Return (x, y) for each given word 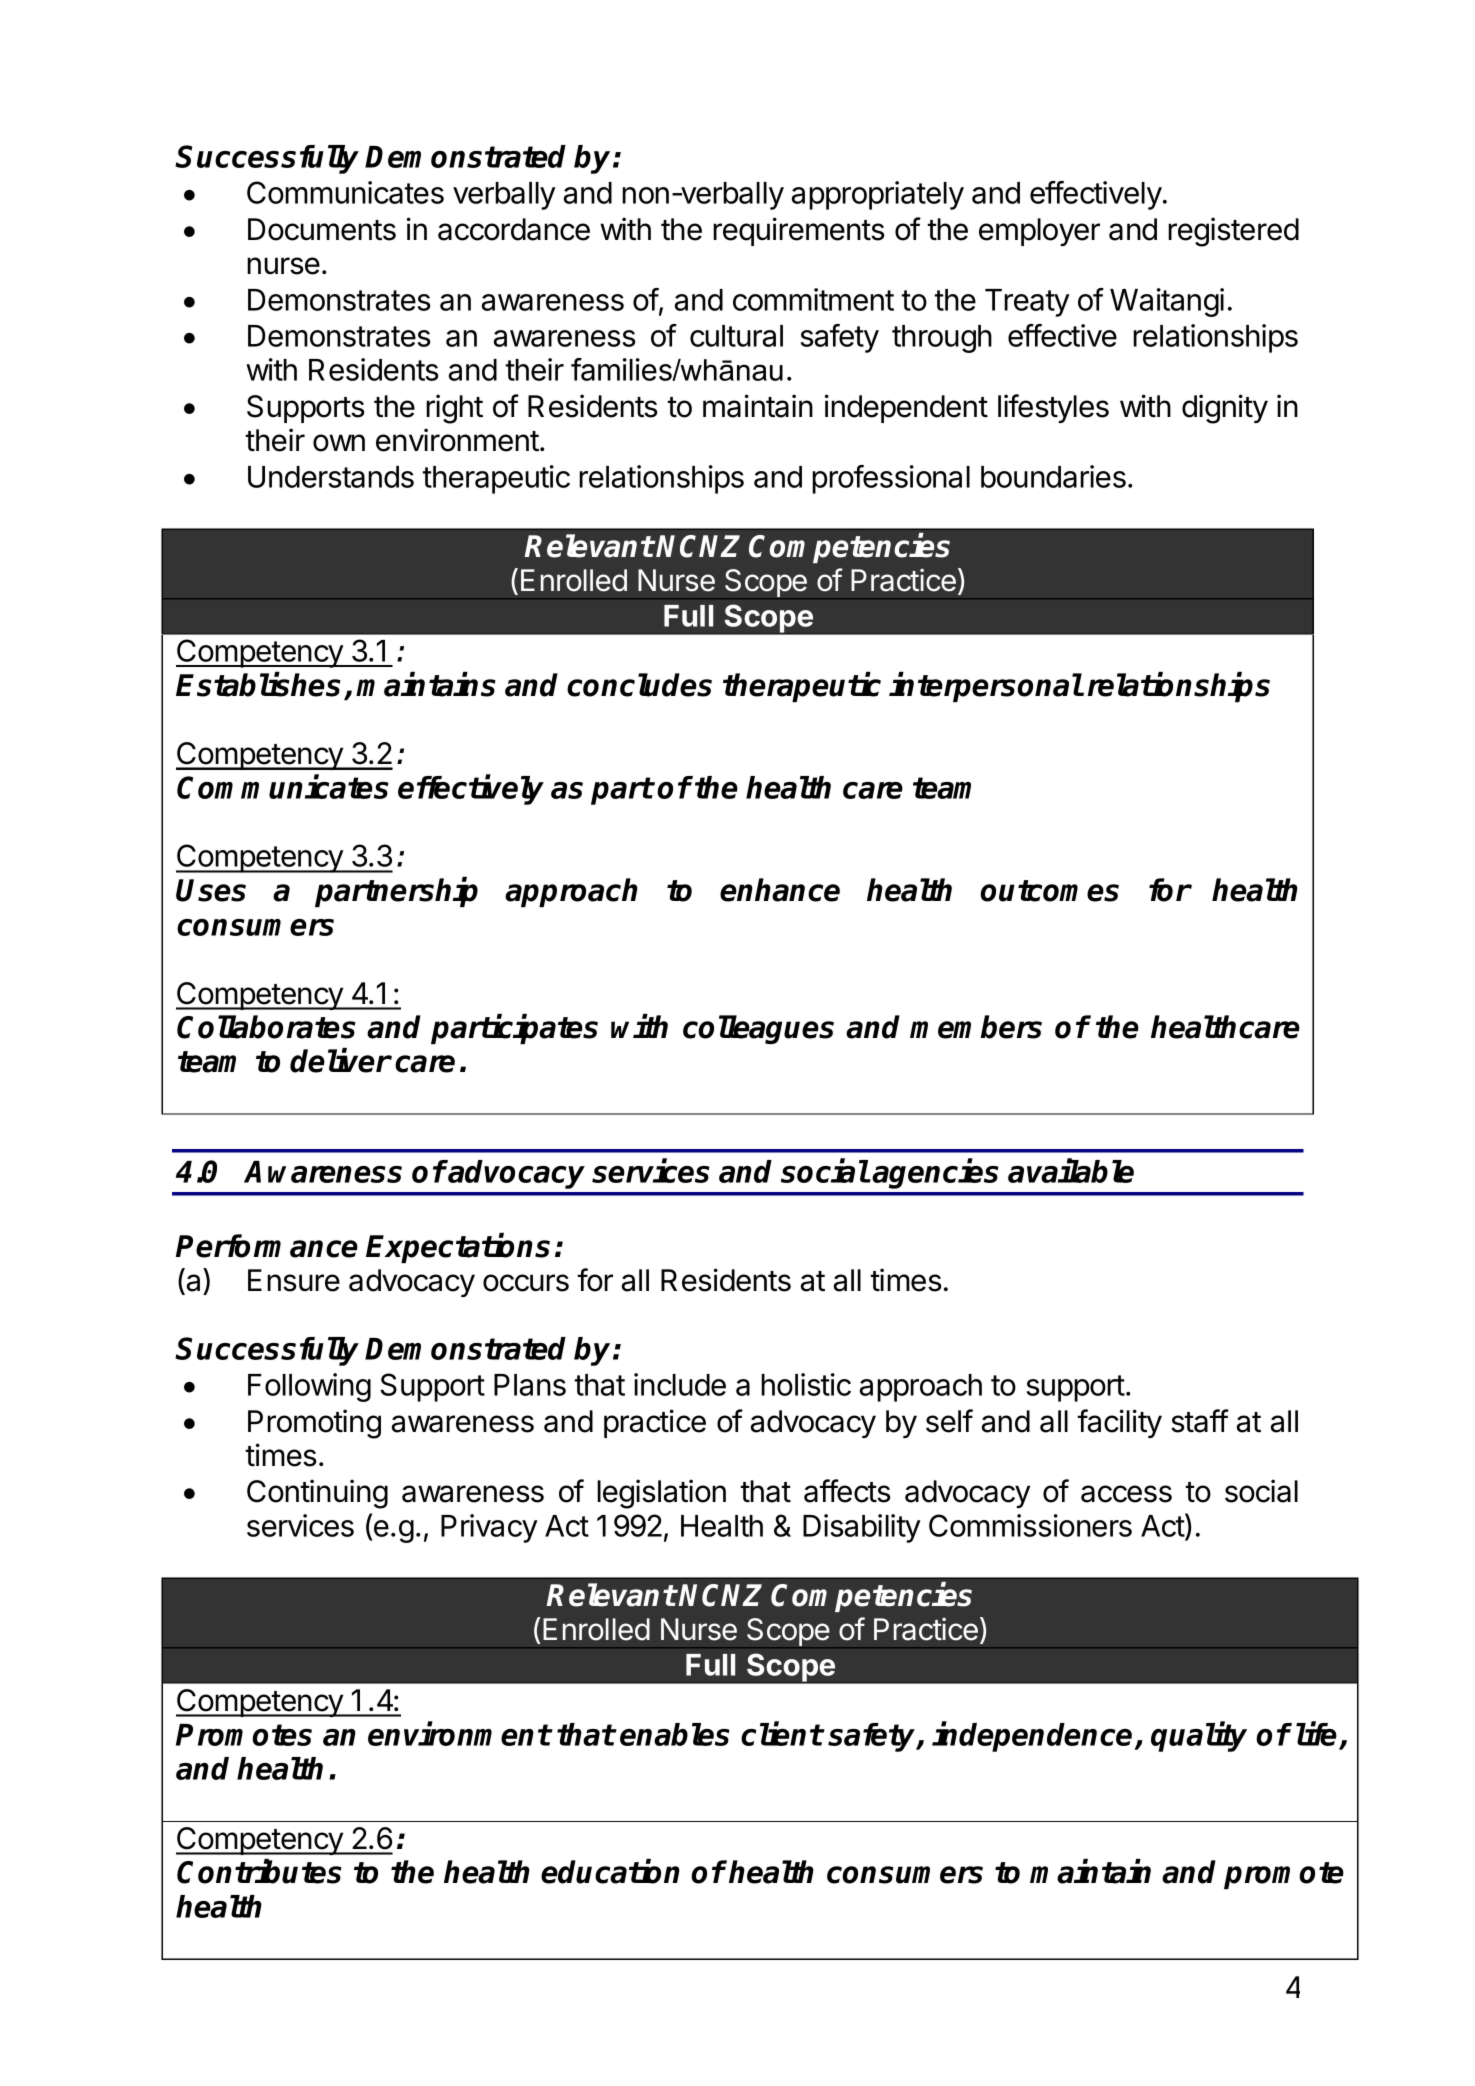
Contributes (259, 1871)
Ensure (294, 1280)
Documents (322, 229)
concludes (639, 685)
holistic (806, 1384)
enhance (780, 890)
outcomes (1049, 891)
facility (1119, 1423)
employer (1039, 232)
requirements (798, 231)
